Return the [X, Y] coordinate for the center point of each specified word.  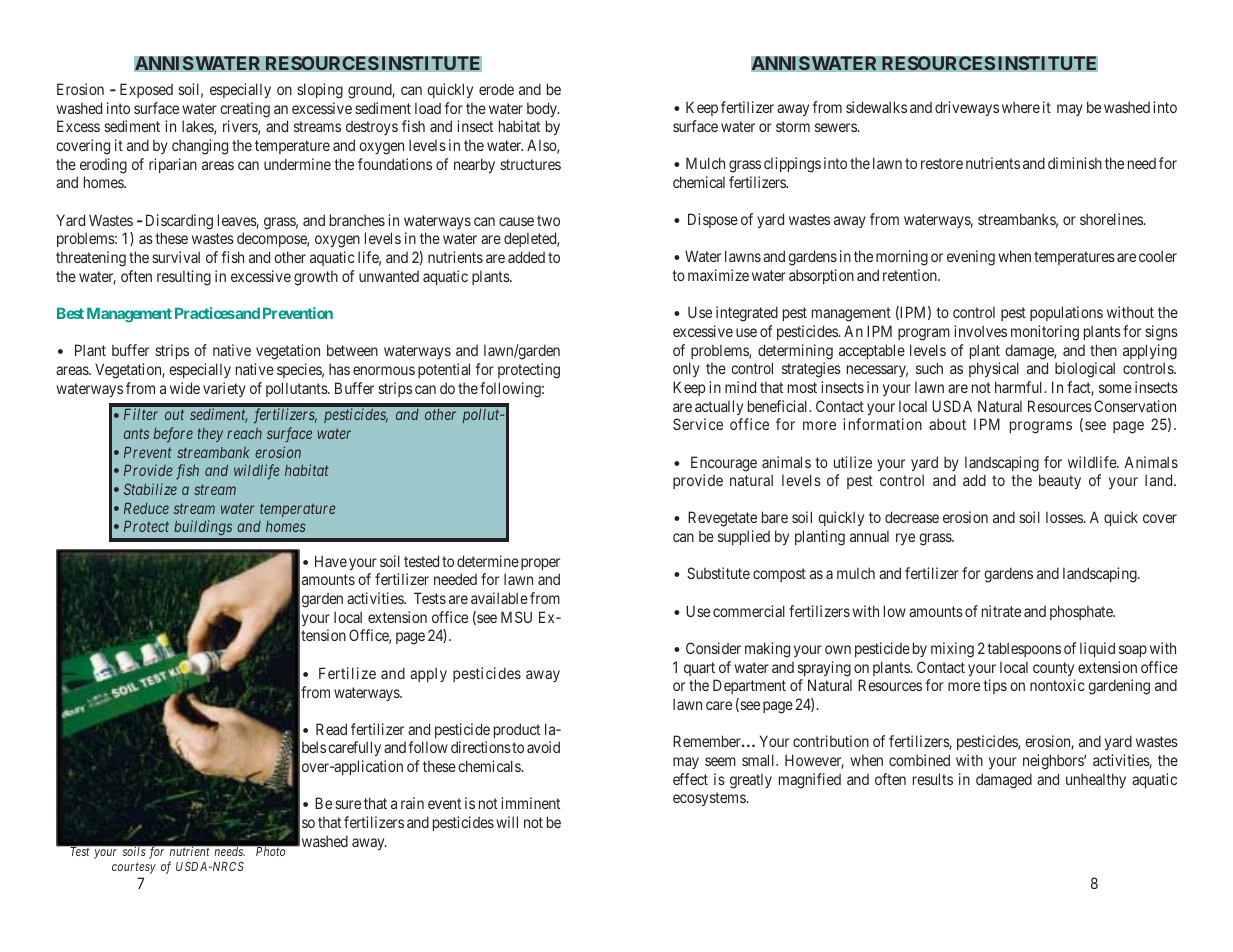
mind [740, 387]
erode [496, 89]
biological [1085, 370]
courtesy [134, 868]
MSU [516, 617]
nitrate [1001, 611]
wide [185, 388]
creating [245, 110]
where [1021, 107]
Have [331, 561]
